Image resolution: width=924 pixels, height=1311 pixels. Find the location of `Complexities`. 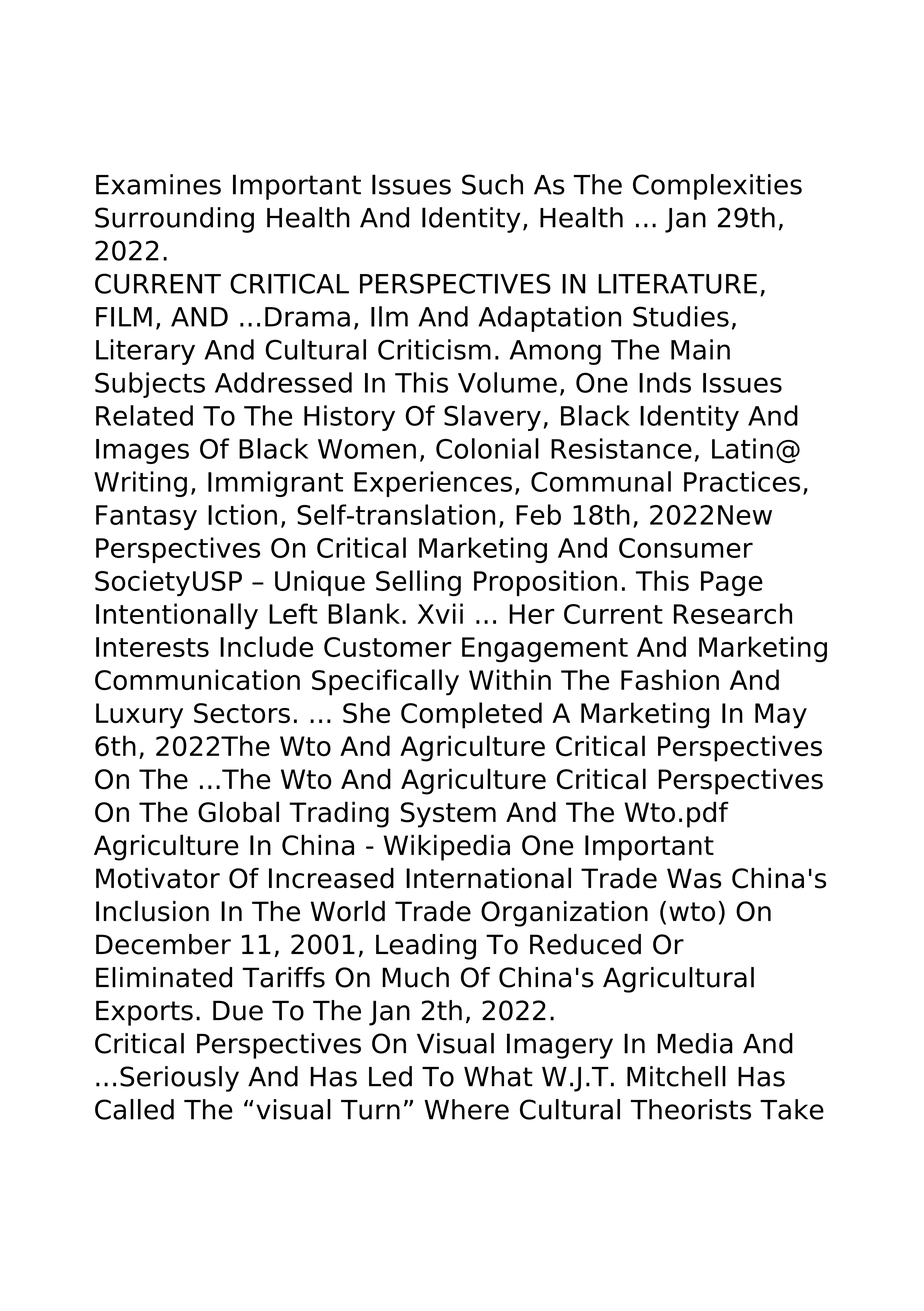

Complexities is located at coordinates (717, 187).
